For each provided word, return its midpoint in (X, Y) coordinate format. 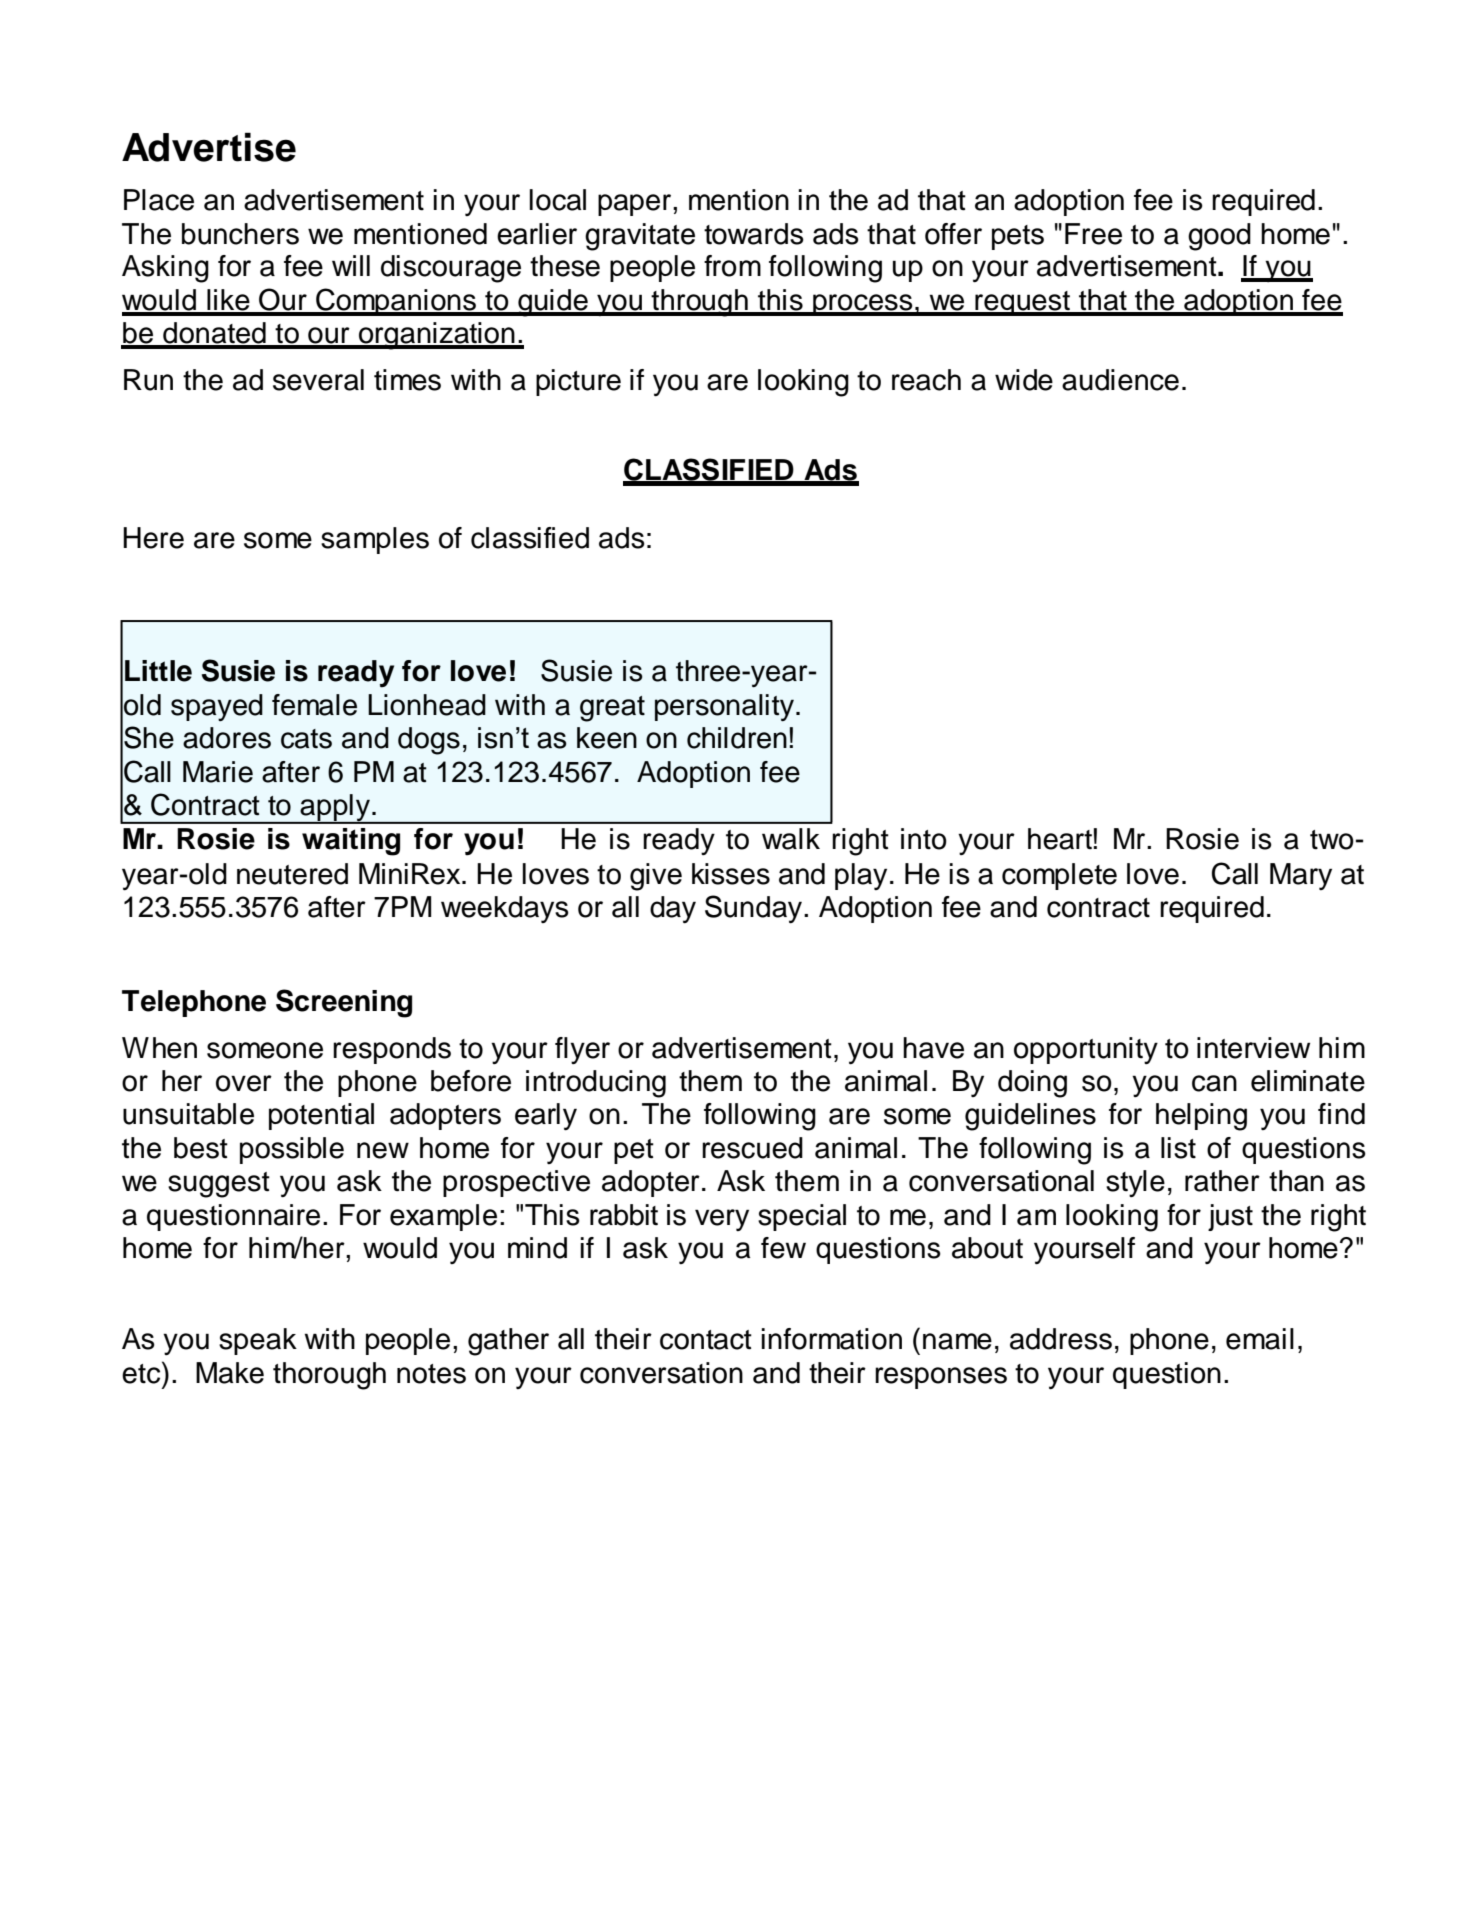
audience (1120, 380)
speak (258, 1341)
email (1260, 1339)
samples (375, 540)
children (737, 738)
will (351, 265)
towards (754, 234)
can (1214, 1083)
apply (335, 808)
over (244, 1083)
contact (706, 1340)
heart (1060, 839)
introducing (596, 1084)
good (1219, 237)
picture (578, 382)
